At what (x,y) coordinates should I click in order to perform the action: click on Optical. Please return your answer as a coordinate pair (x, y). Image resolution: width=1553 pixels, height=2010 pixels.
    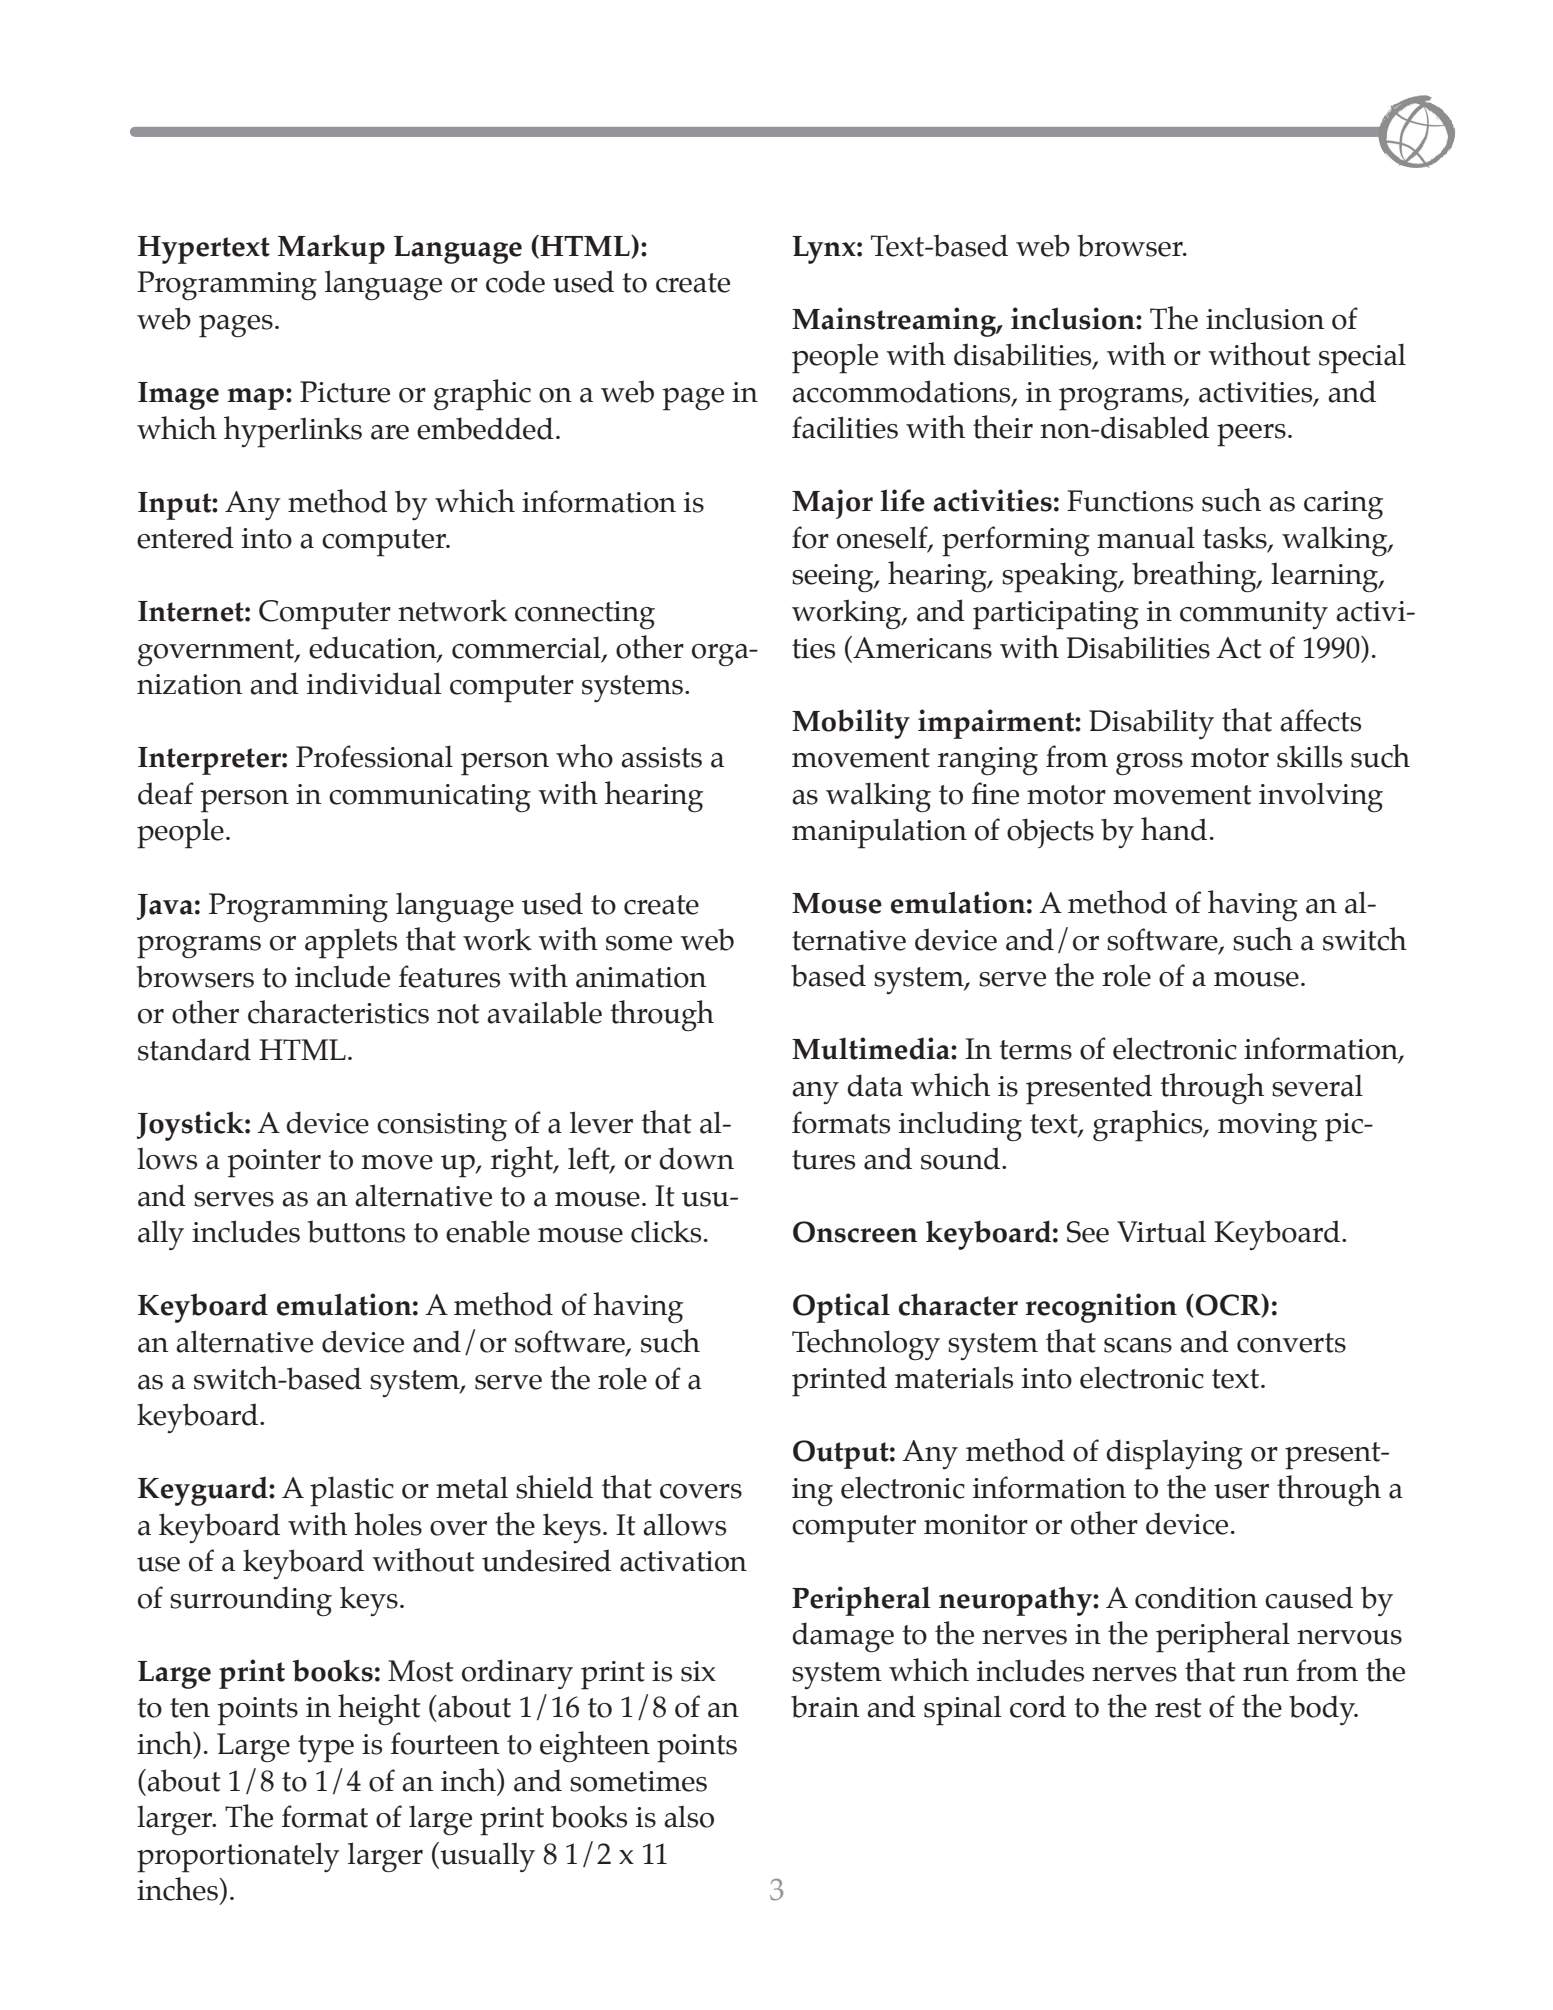
    Looking at the image, I should click on (841, 1308).
